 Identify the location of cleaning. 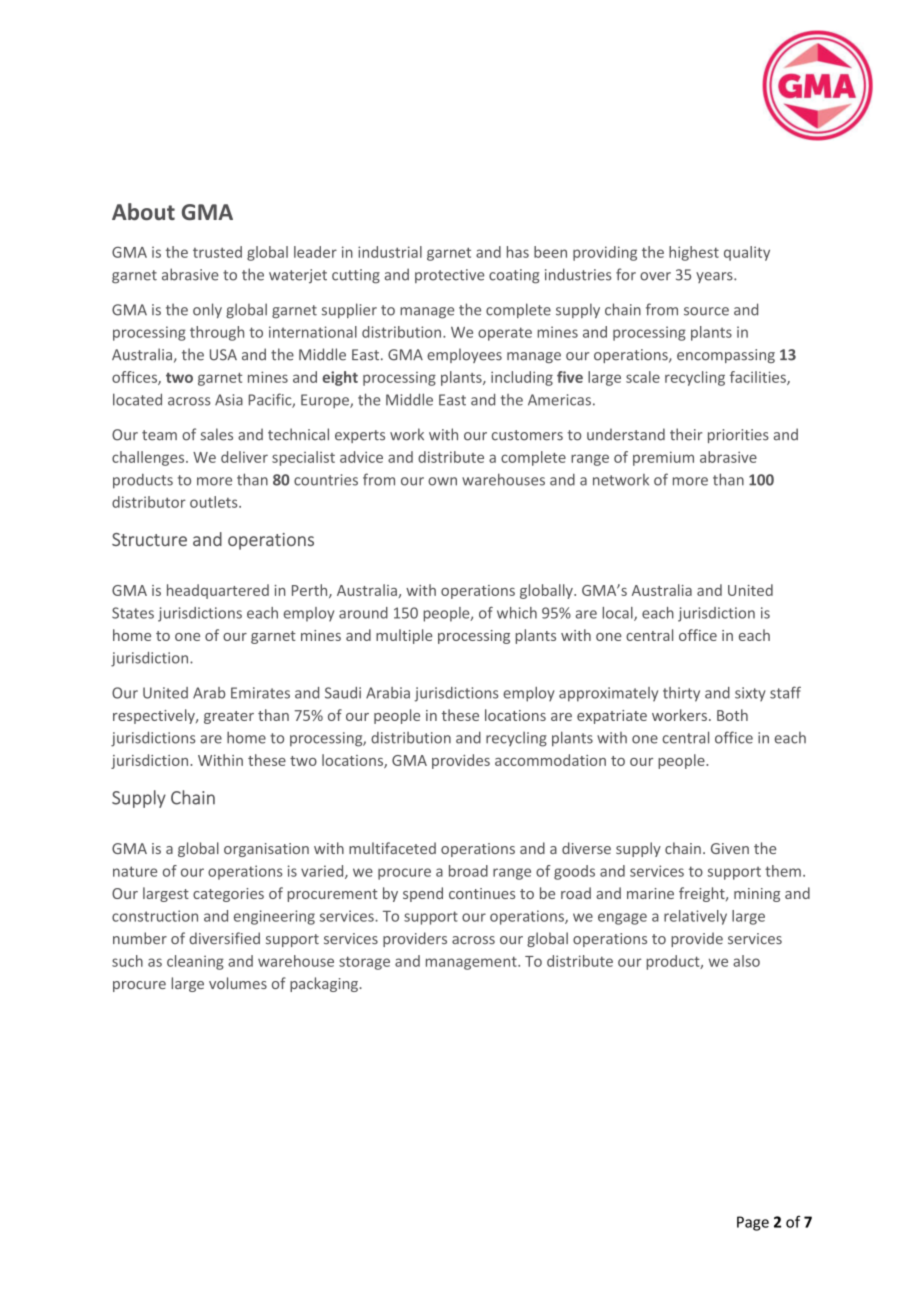
(195, 962).
